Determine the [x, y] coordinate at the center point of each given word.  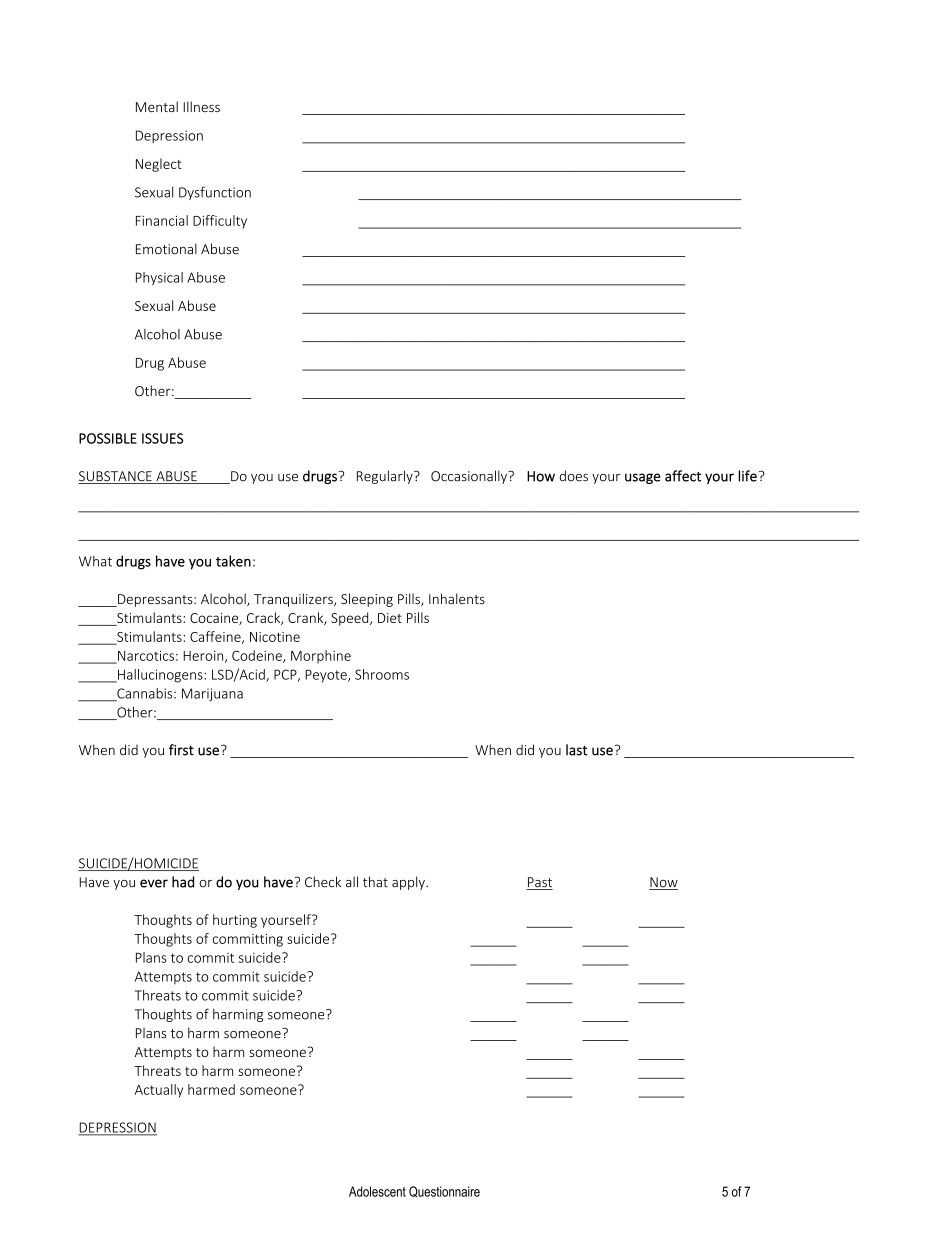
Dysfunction [215, 193]
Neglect [159, 165]
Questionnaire [444, 1191]
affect [683, 476]
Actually [159, 1091]
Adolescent [377, 1191]
